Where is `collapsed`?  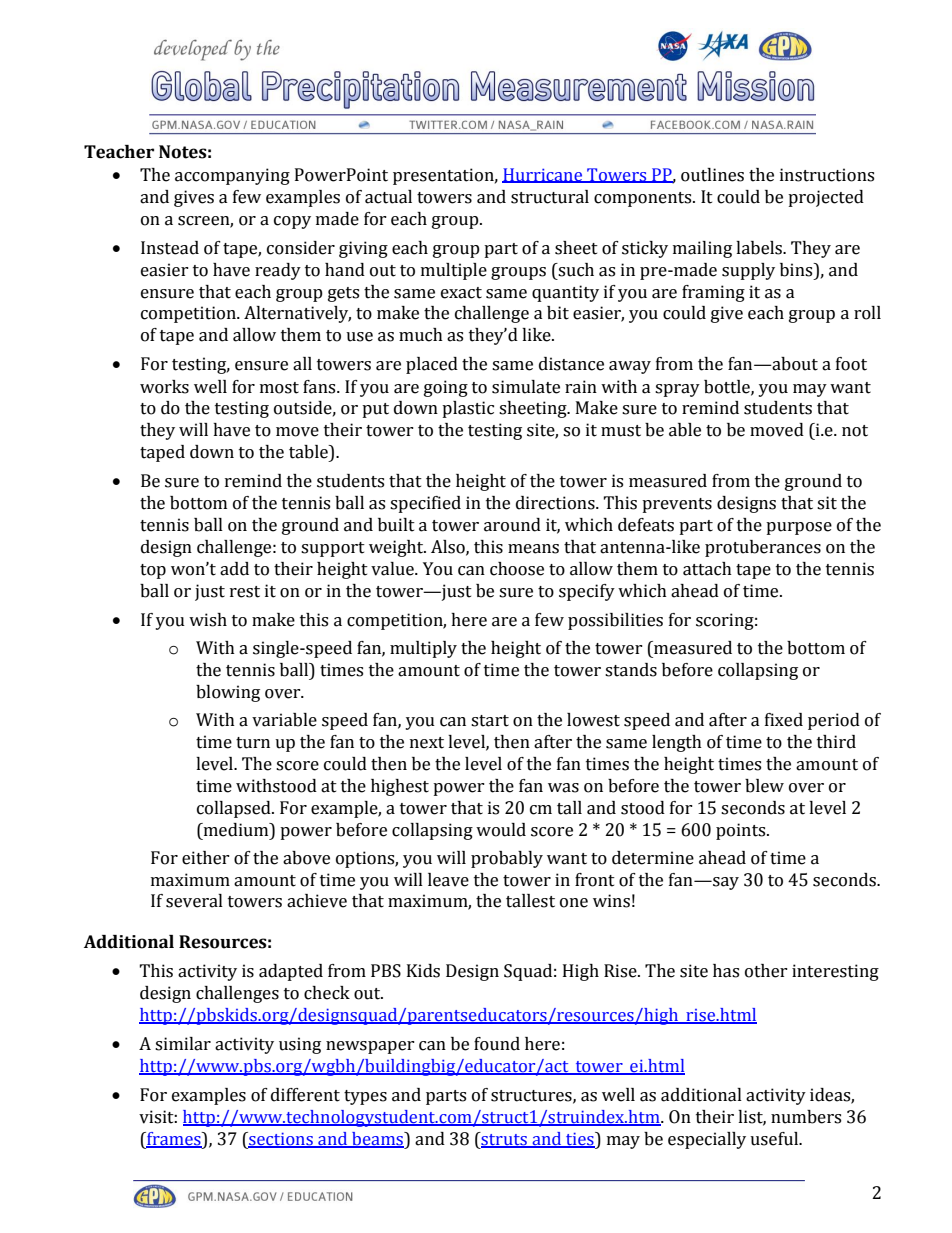 collapsed is located at coordinates (235, 809).
